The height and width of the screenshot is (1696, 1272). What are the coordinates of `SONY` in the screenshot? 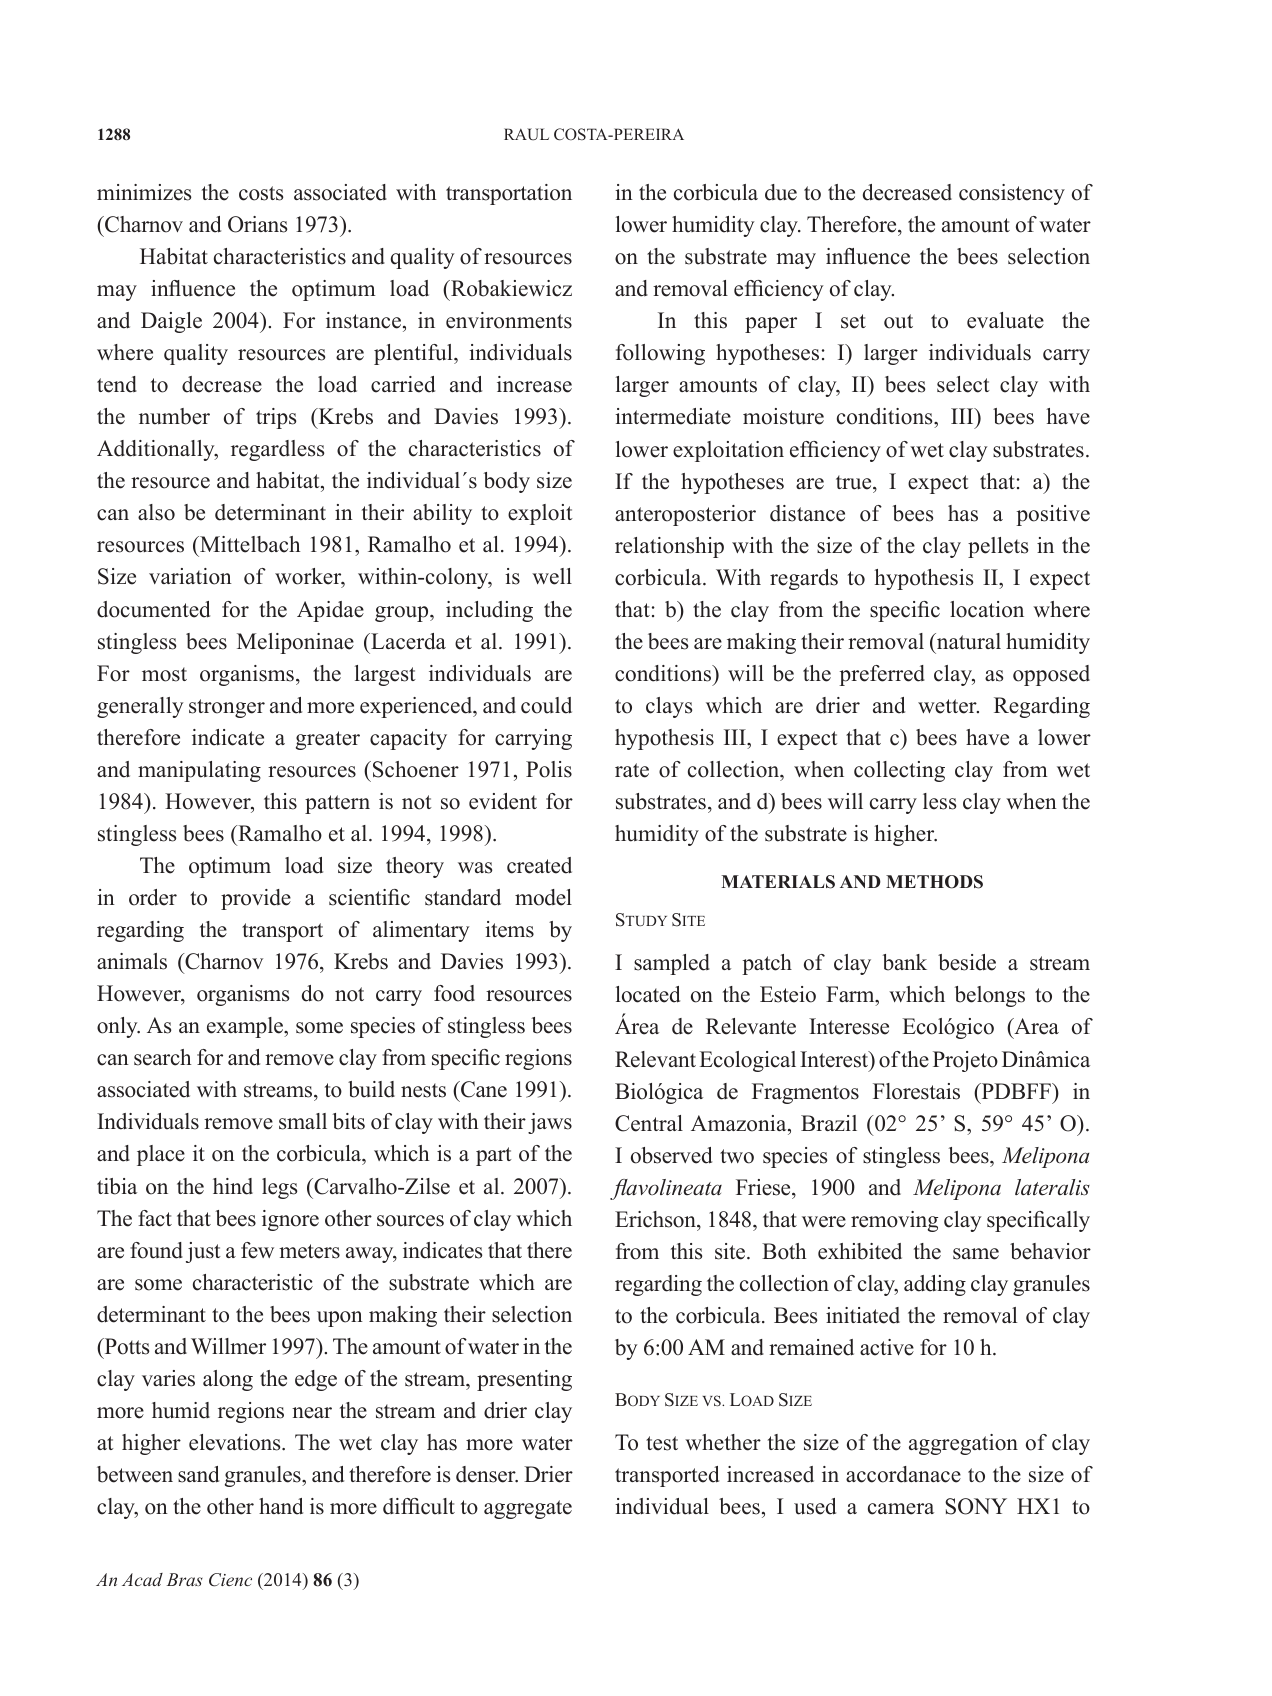 It's located at (976, 1506).
